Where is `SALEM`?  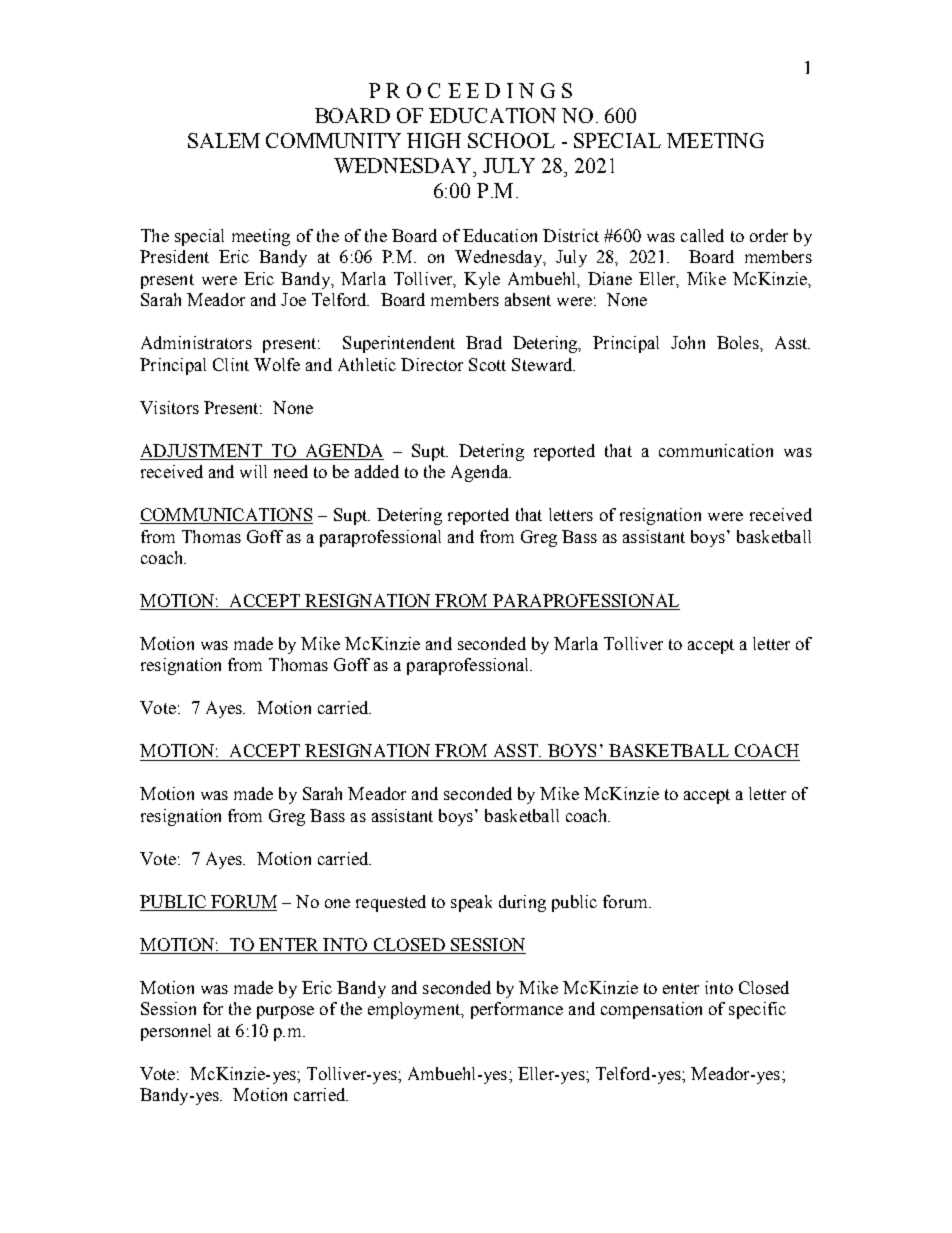
SALEM is located at coordinates (224, 140).
